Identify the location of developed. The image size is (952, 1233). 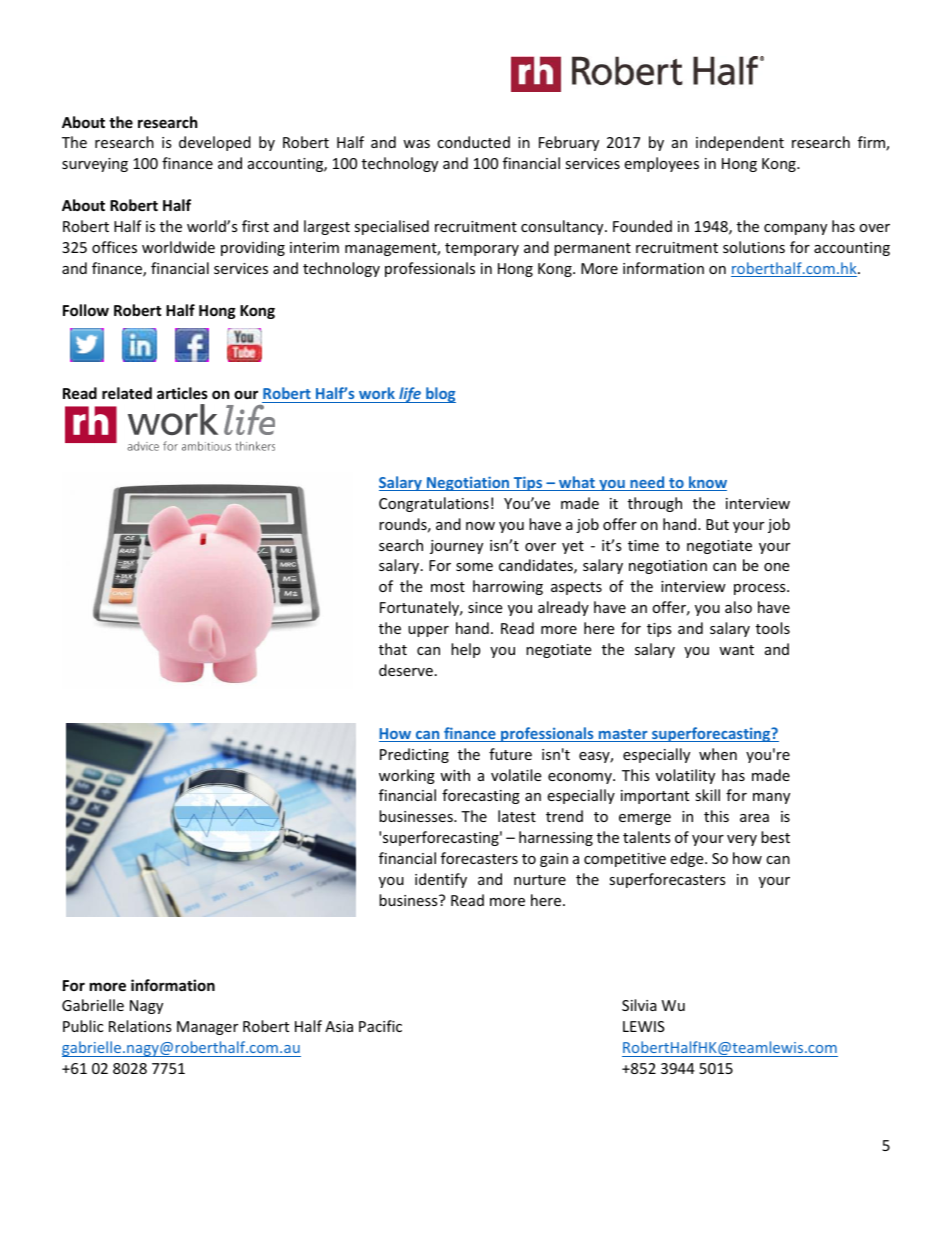
(215, 143).
